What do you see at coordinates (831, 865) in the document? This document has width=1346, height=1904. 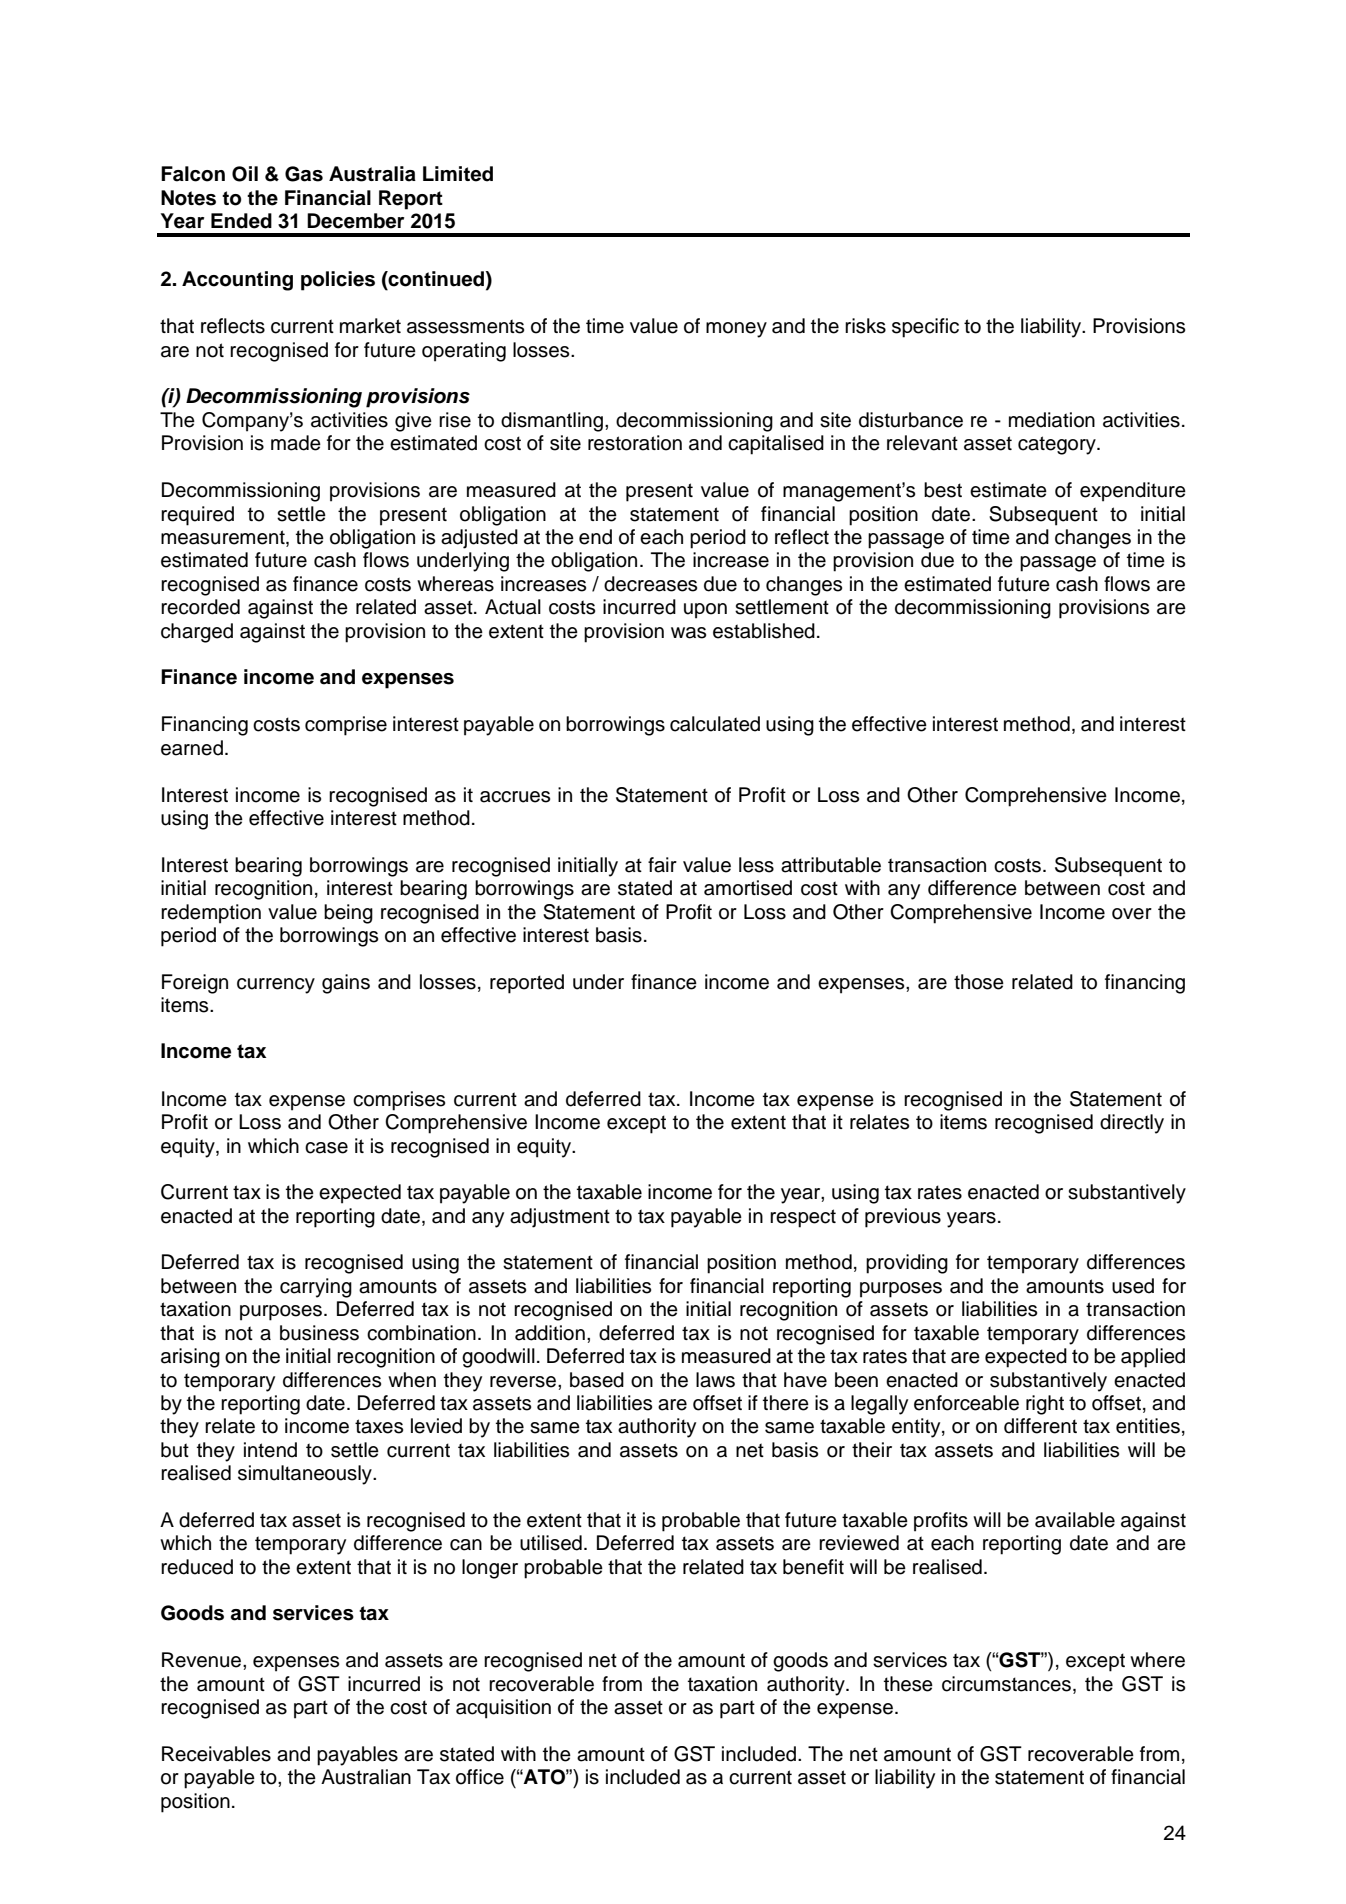 I see `attributable` at bounding box center [831, 865].
